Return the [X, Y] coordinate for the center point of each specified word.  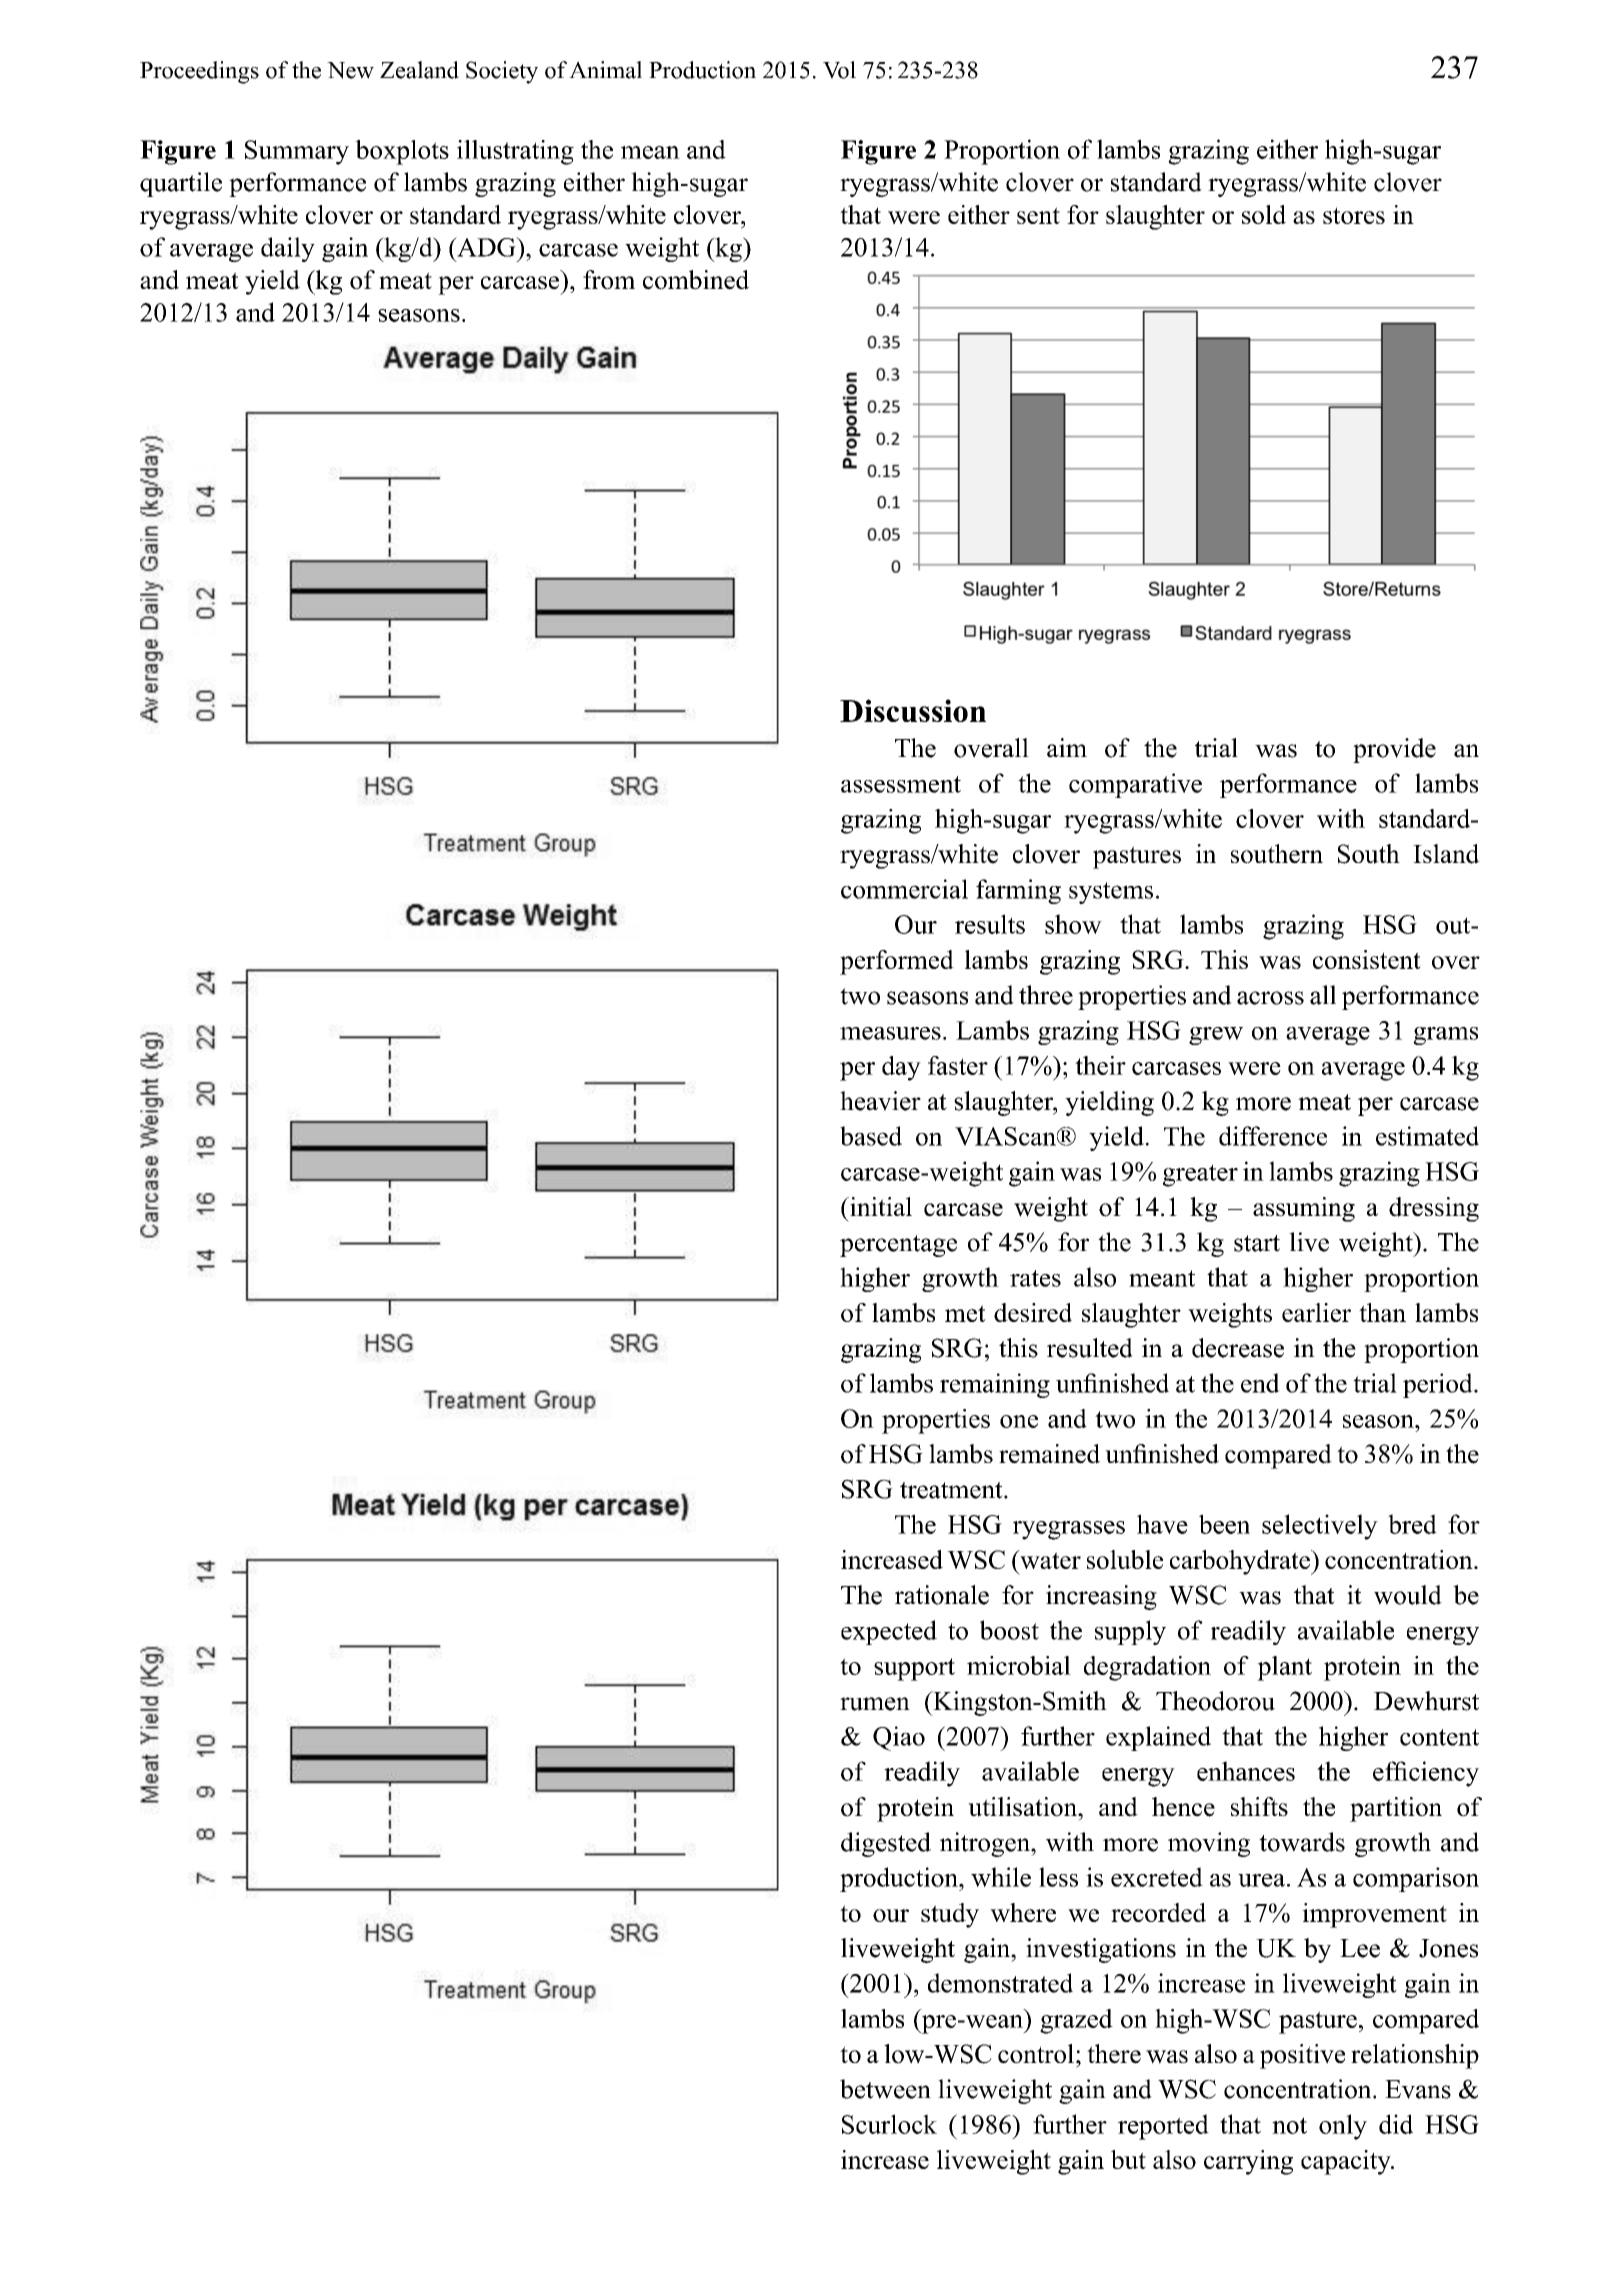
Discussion [913, 710]
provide [1394, 750]
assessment [901, 784]
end [1260, 1383]
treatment [952, 1490]
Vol [839, 70]
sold [1264, 214]
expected [889, 1632]
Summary [297, 152]
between [885, 2089]
